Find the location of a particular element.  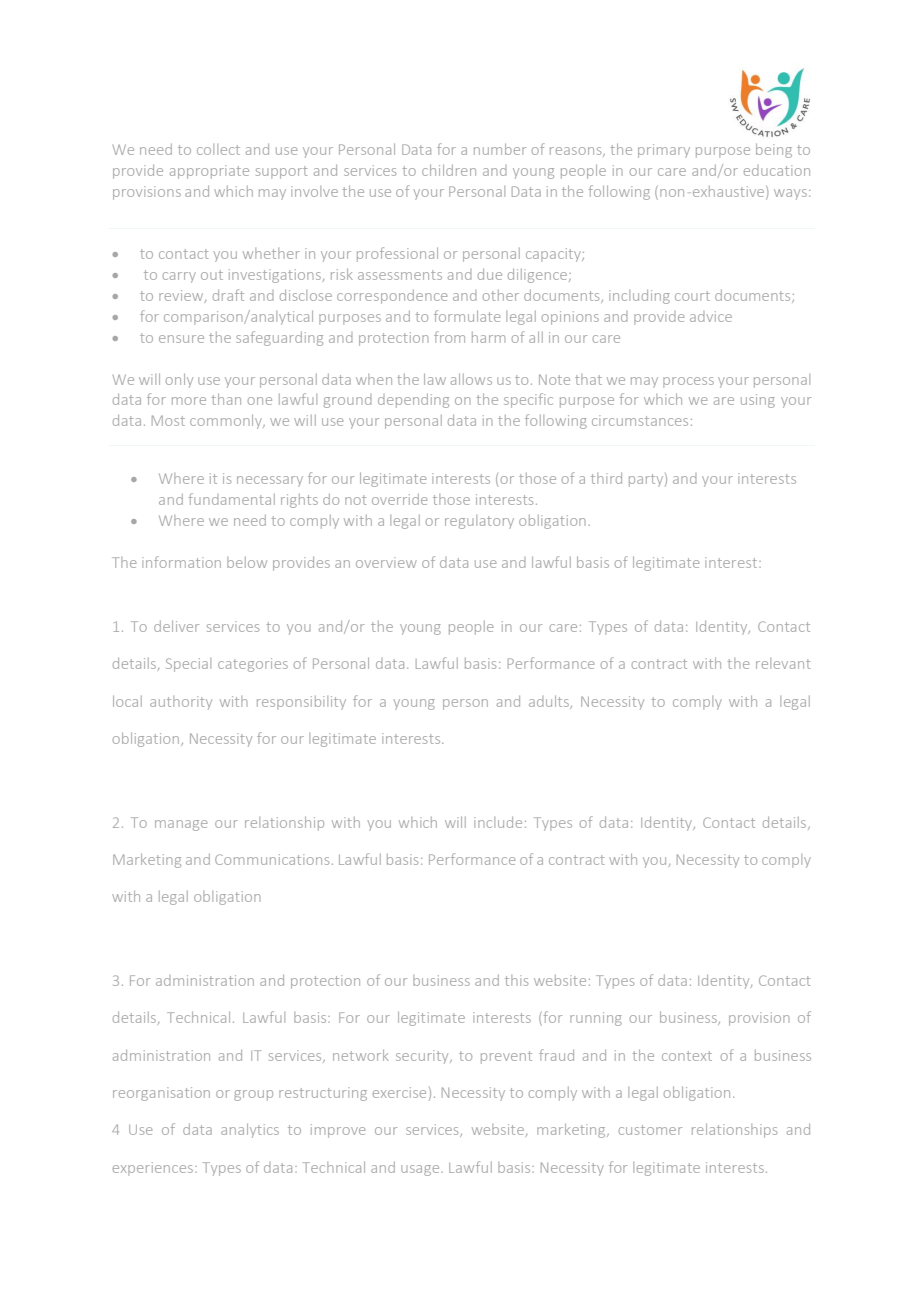

appropriate is located at coordinates (209, 172).
